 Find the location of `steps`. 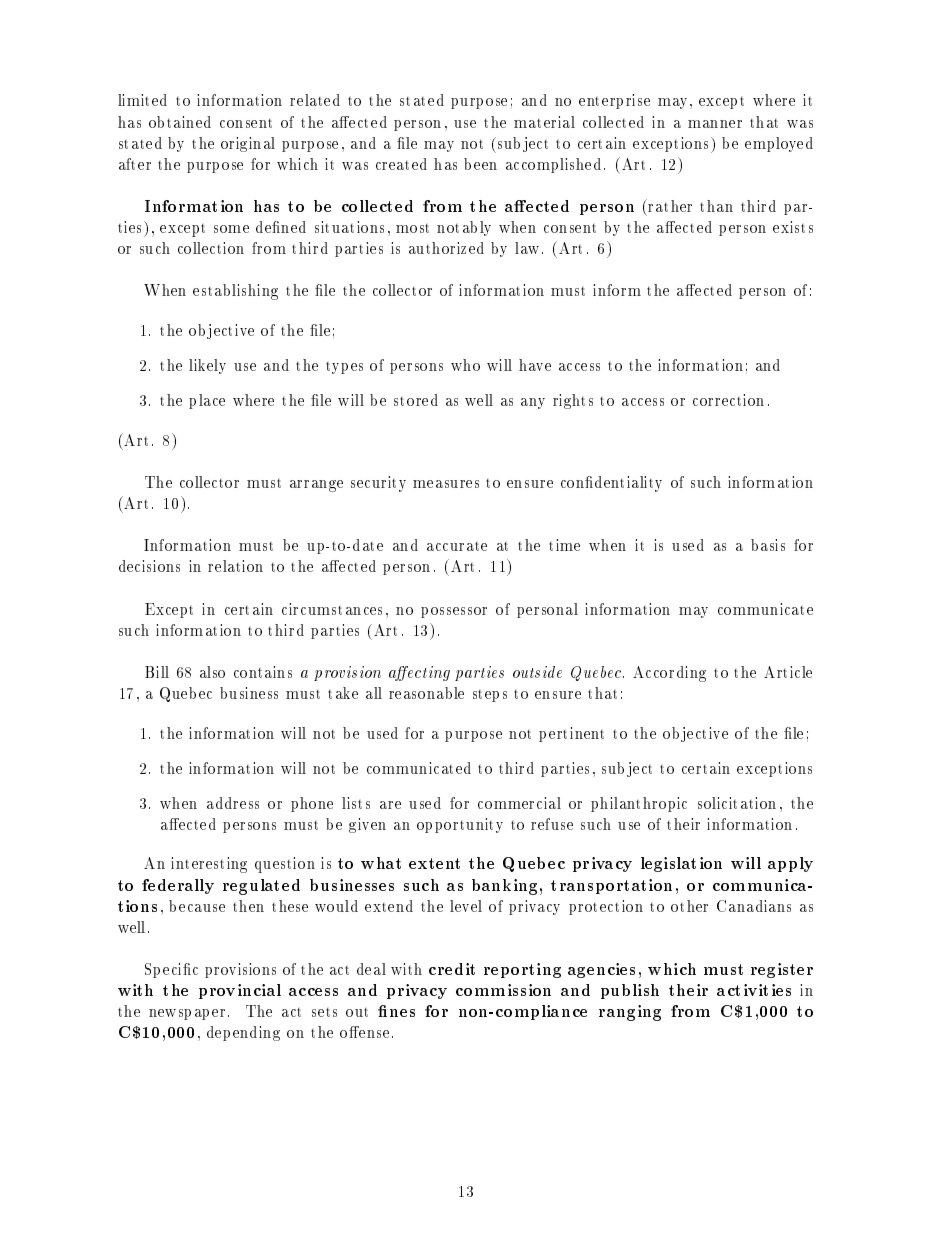

steps is located at coordinates (490, 696).
